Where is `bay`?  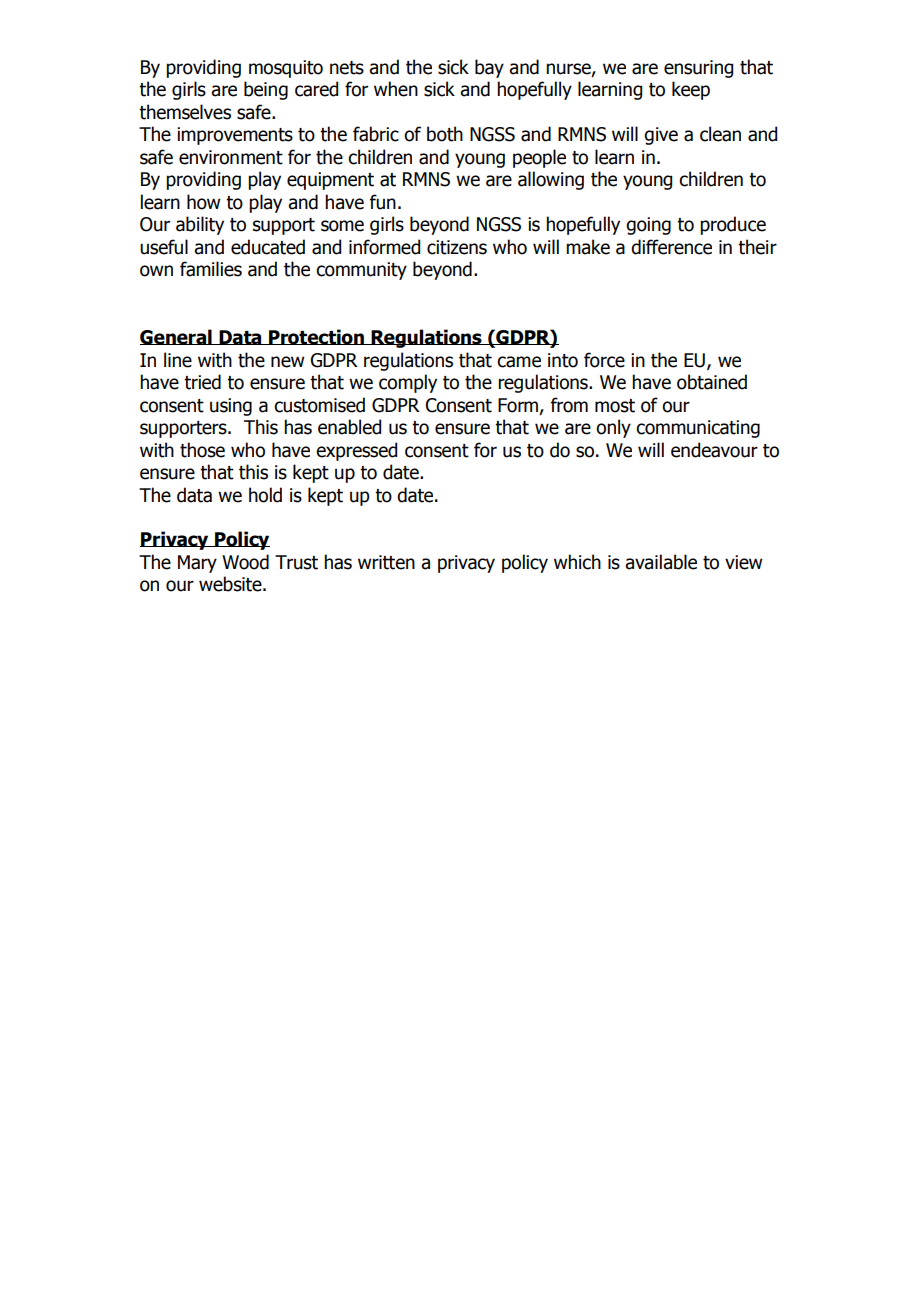
bay is located at coordinates (489, 68).
